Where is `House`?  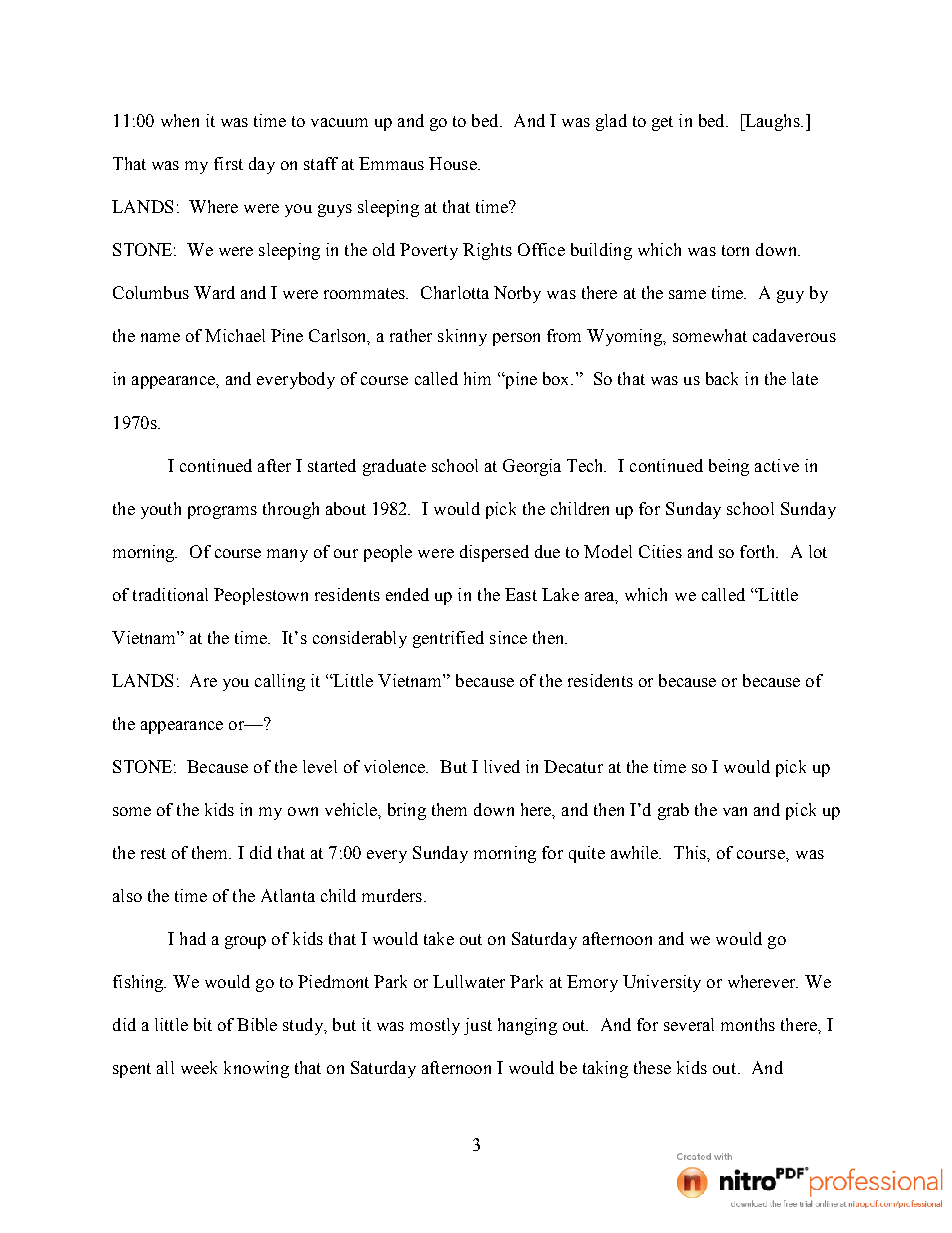 House is located at coordinates (454, 163).
